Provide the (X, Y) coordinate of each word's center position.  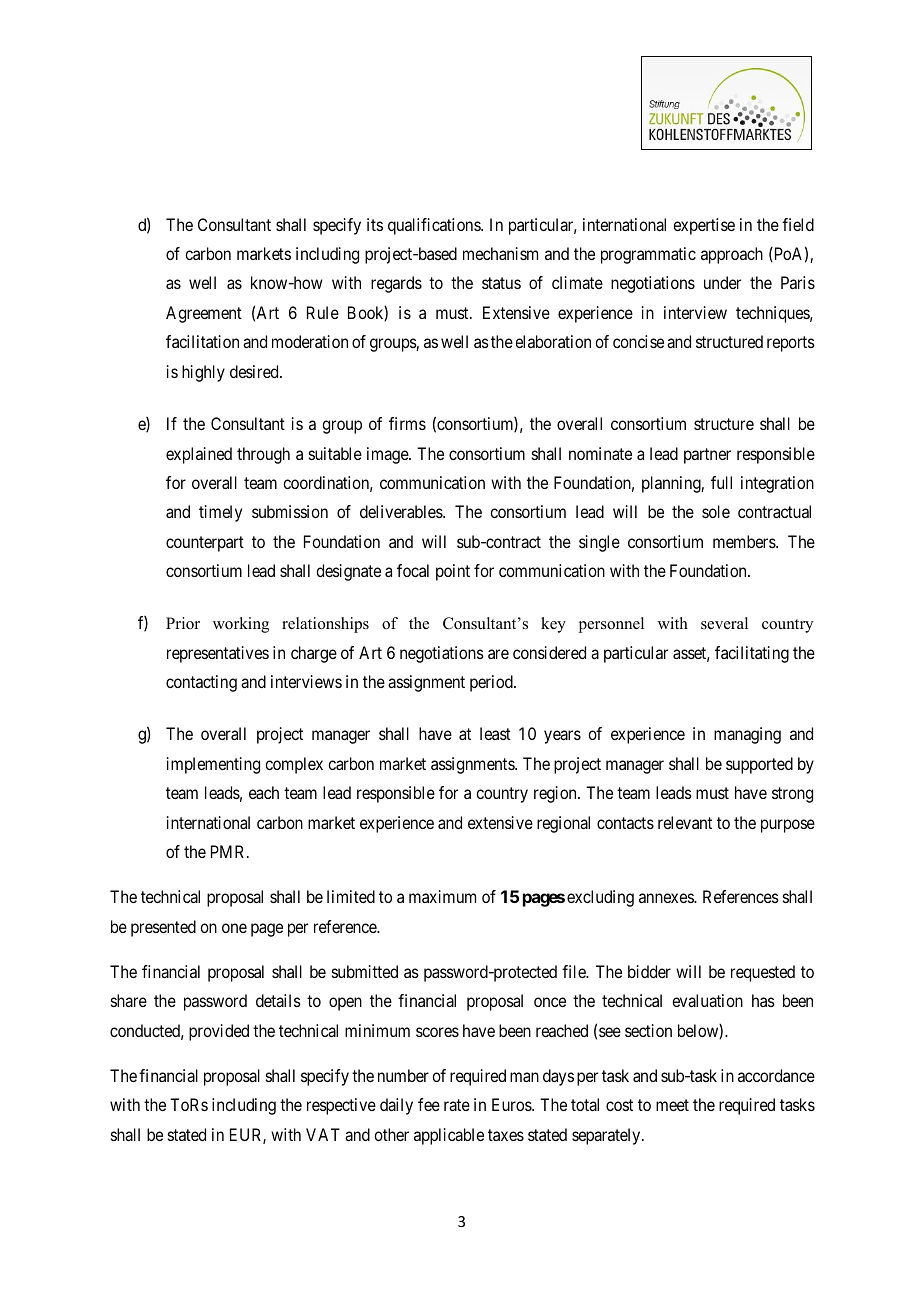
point (453, 572)
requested (763, 973)
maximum (442, 896)
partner (707, 456)
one (234, 928)
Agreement (204, 314)
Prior (183, 623)
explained (199, 455)
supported (759, 765)
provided (219, 1032)
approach (732, 255)
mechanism (500, 253)
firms (407, 423)
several (724, 623)
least (495, 733)
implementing (213, 765)
